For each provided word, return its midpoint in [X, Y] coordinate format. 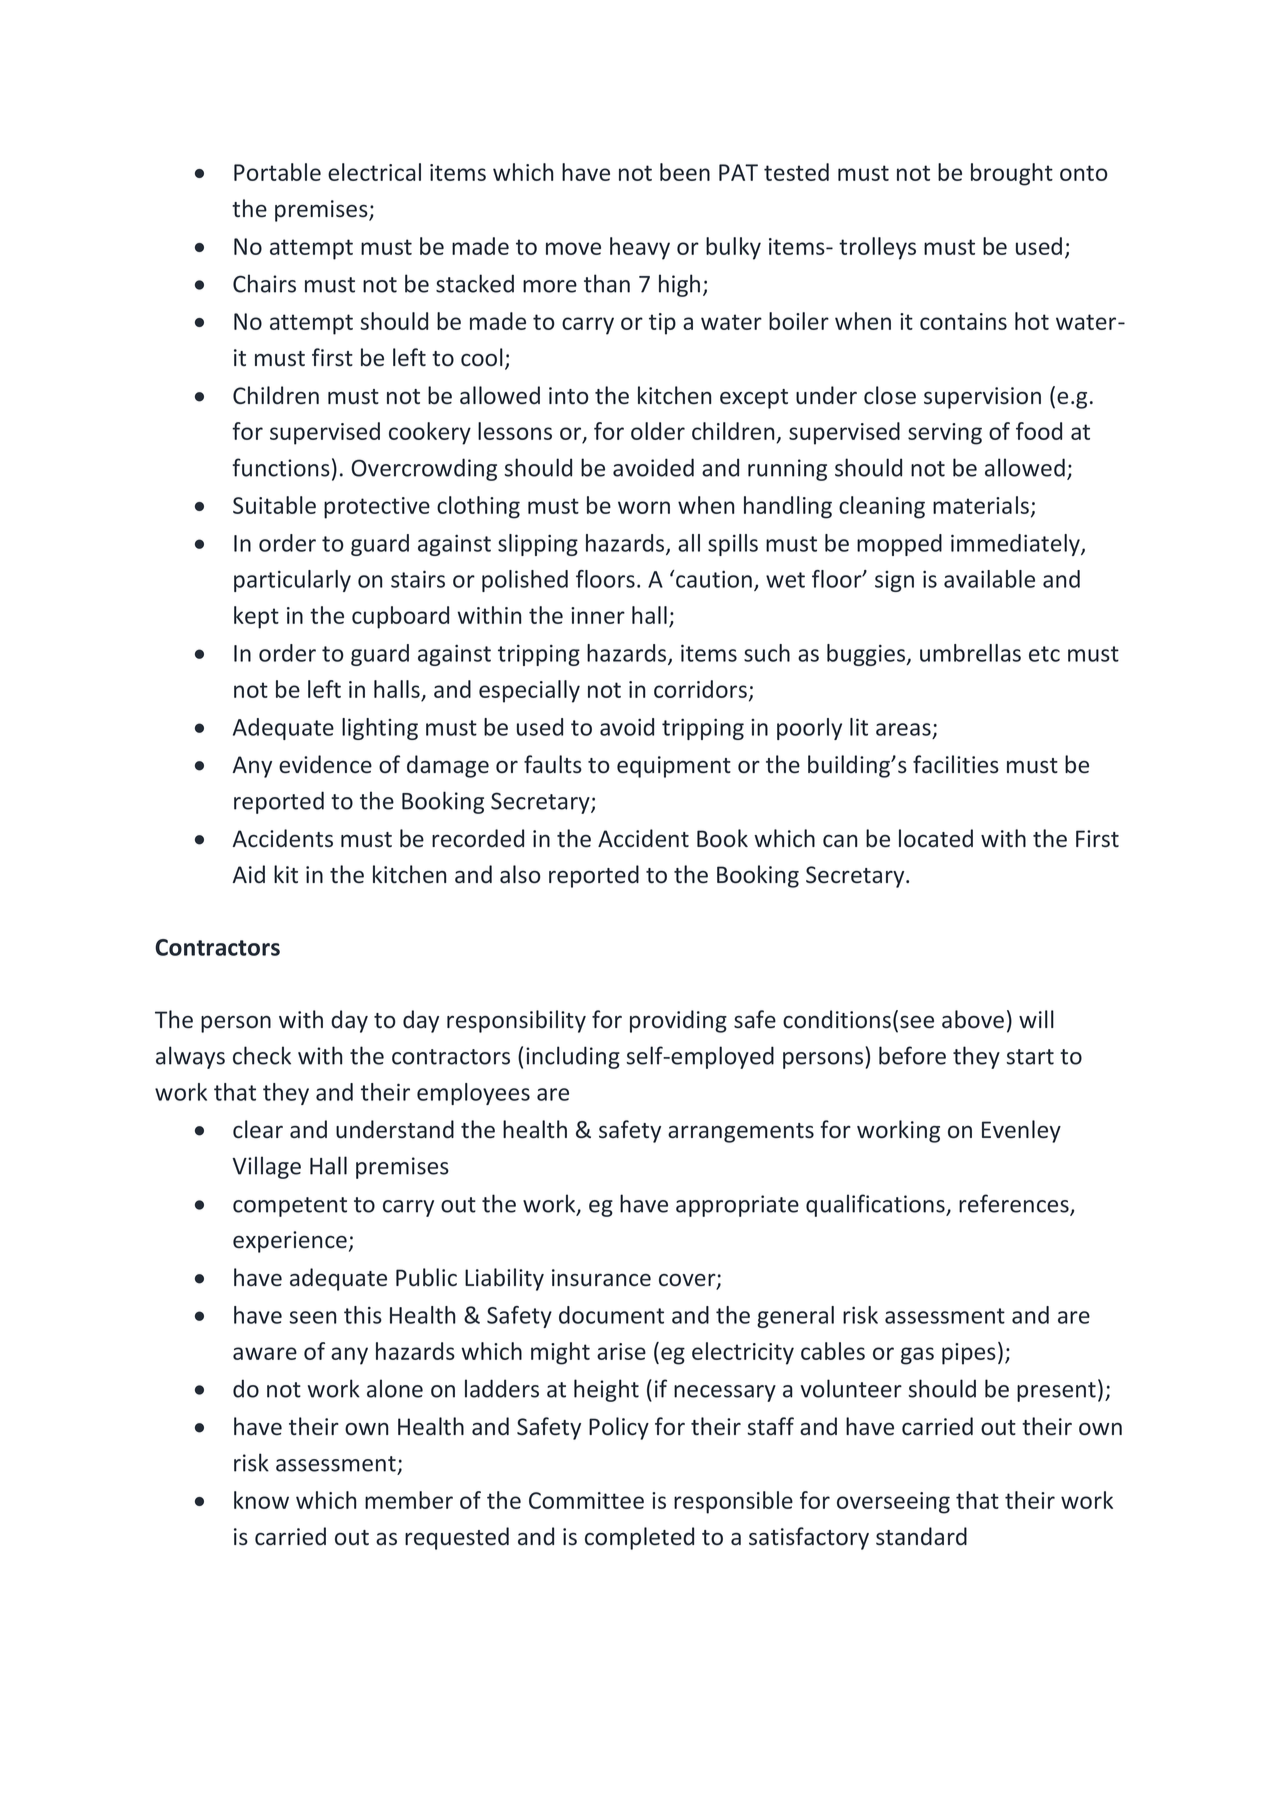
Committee [586, 1500]
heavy [640, 248]
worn [644, 507]
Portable [277, 172]
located [936, 838]
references [1015, 1204]
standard [921, 1536]
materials [981, 505]
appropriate [737, 1206]
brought [1012, 174]
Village [266, 1167]
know [261, 1500]
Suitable [274, 505]
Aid [249, 874]
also [520, 874]
